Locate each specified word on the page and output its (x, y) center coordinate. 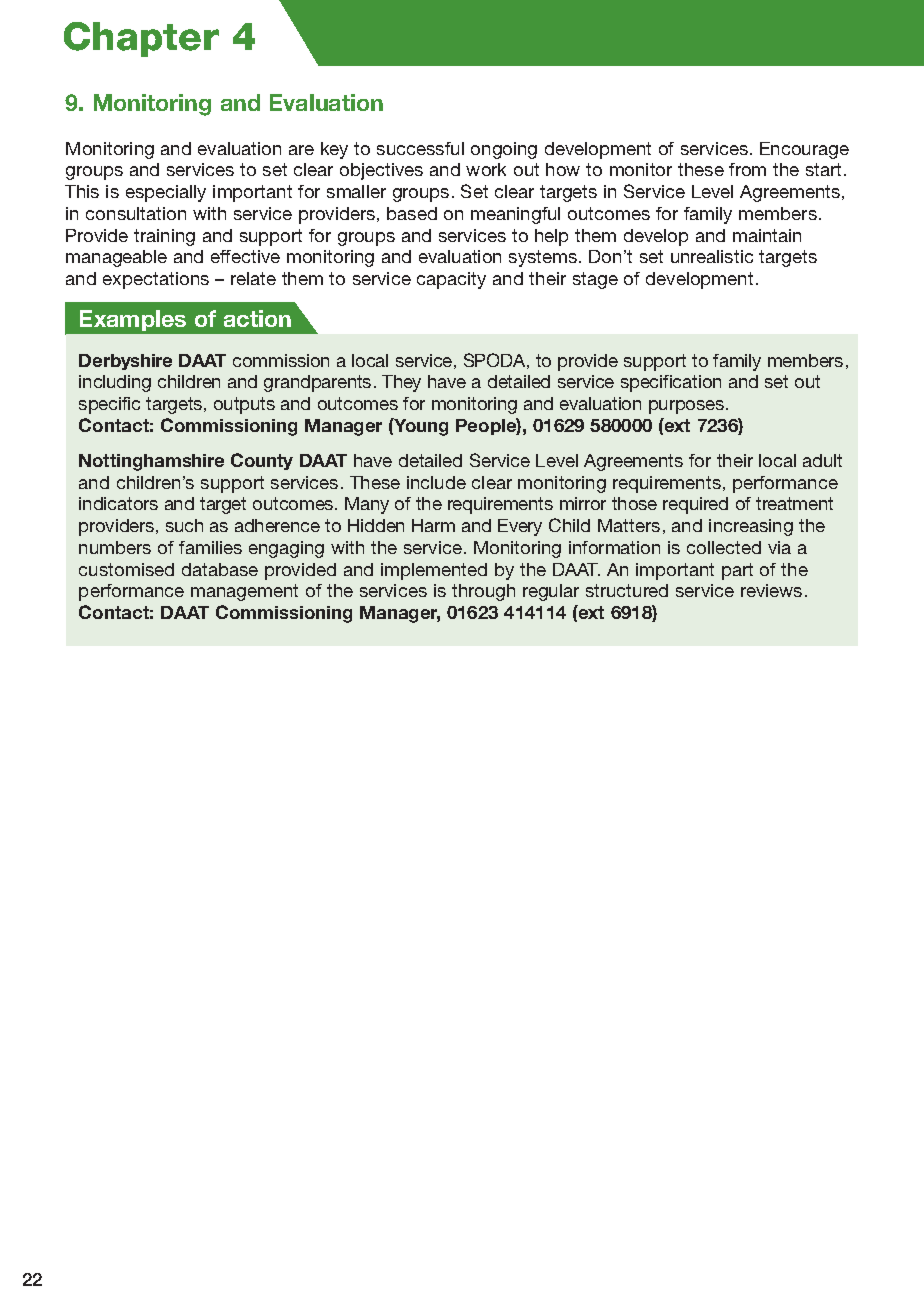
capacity (451, 280)
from (747, 169)
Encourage (804, 150)
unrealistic (712, 256)
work (486, 169)
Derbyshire (125, 362)
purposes (688, 407)
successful (420, 148)
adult (822, 460)
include (436, 482)
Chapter (141, 39)
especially (166, 193)
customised (126, 569)
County (262, 461)
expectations (156, 280)
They (401, 383)
